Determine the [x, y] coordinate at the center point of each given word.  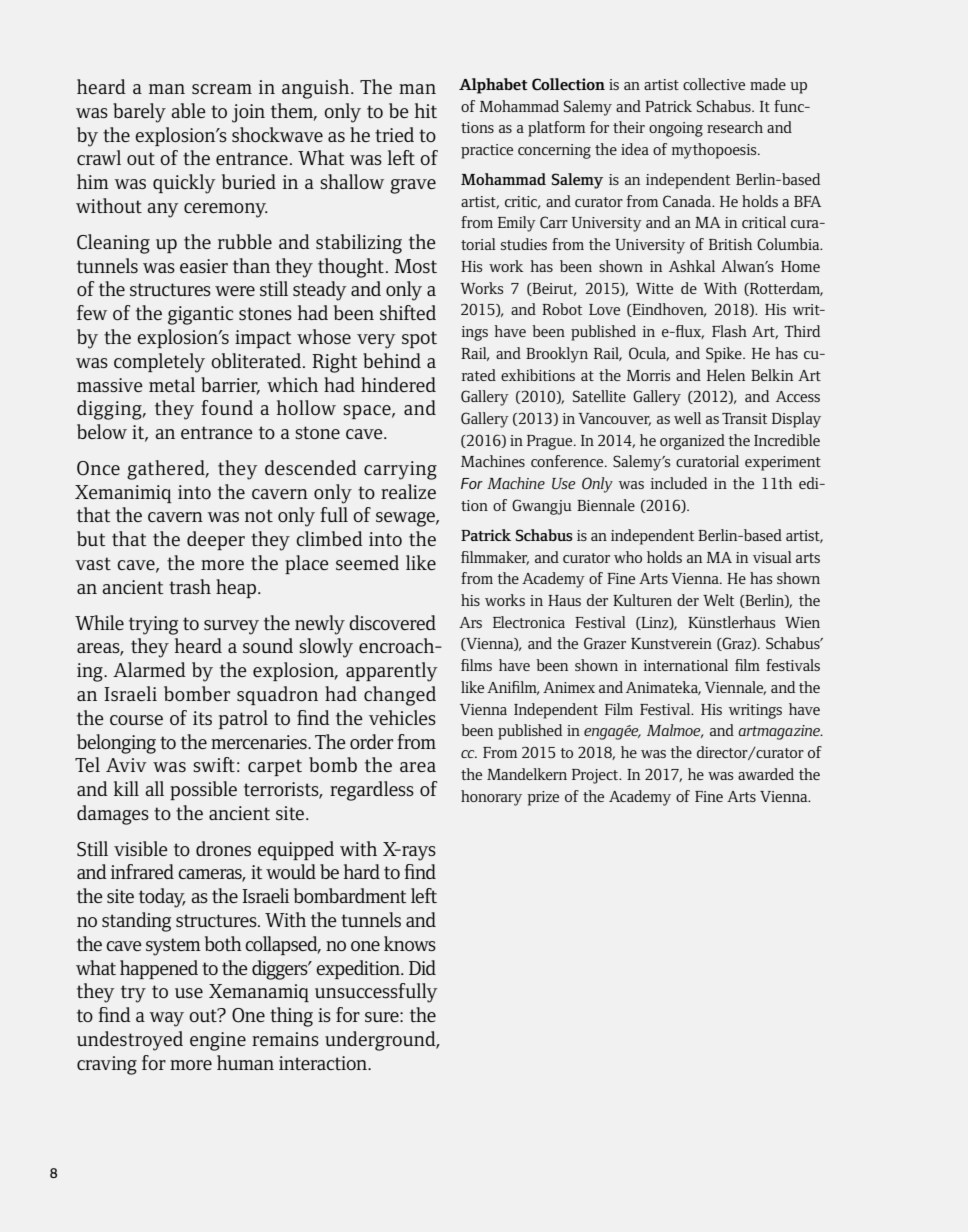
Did [422, 967]
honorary [491, 798]
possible [203, 790]
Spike [725, 355]
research [735, 127]
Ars [470, 622]
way [166, 1019]
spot [419, 339]
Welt [718, 600]
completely [159, 363]
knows [410, 943]
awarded [766, 774]
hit [426, 110]
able [188, 110]
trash [190, 586]
